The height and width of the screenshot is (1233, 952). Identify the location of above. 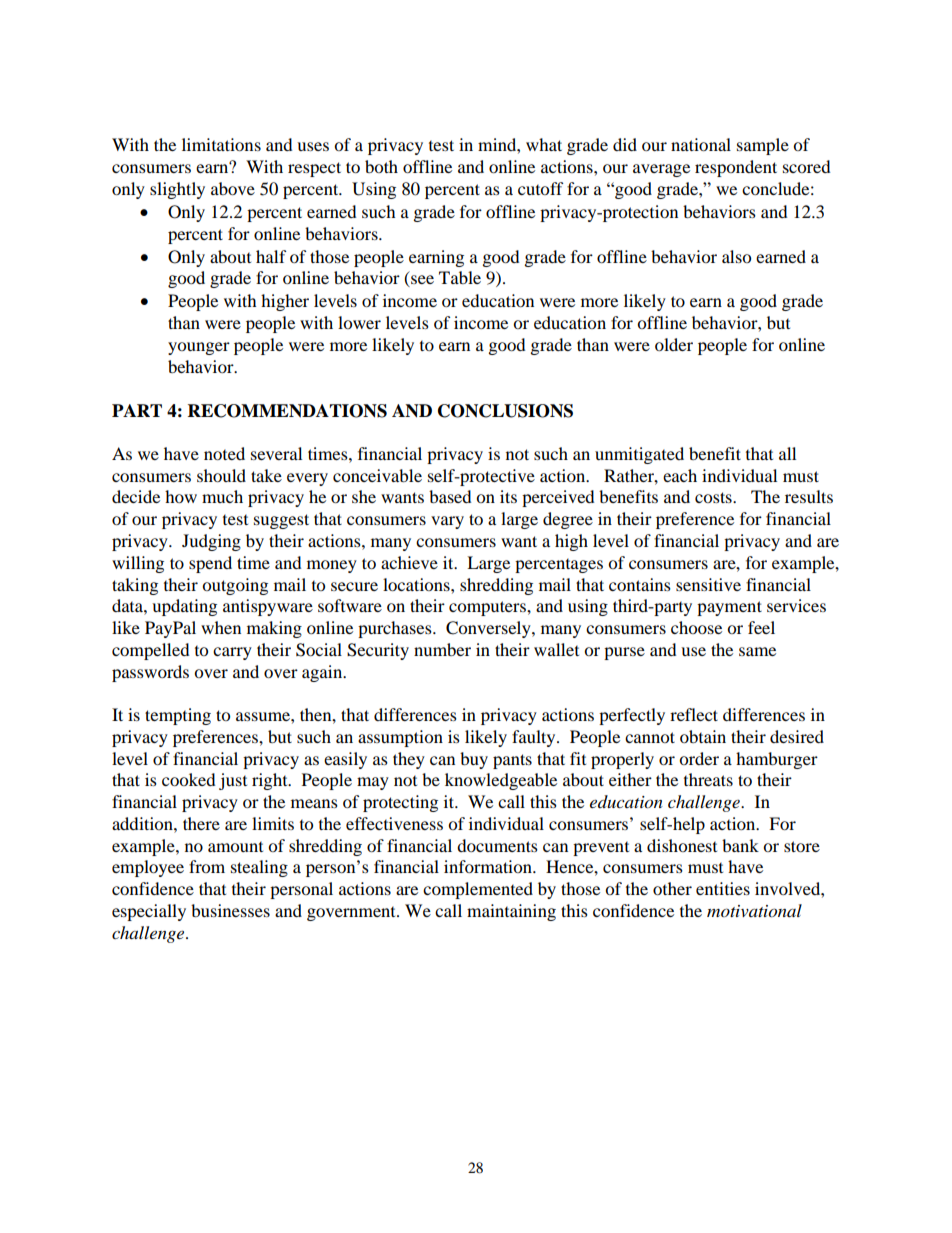
(233, 188).
